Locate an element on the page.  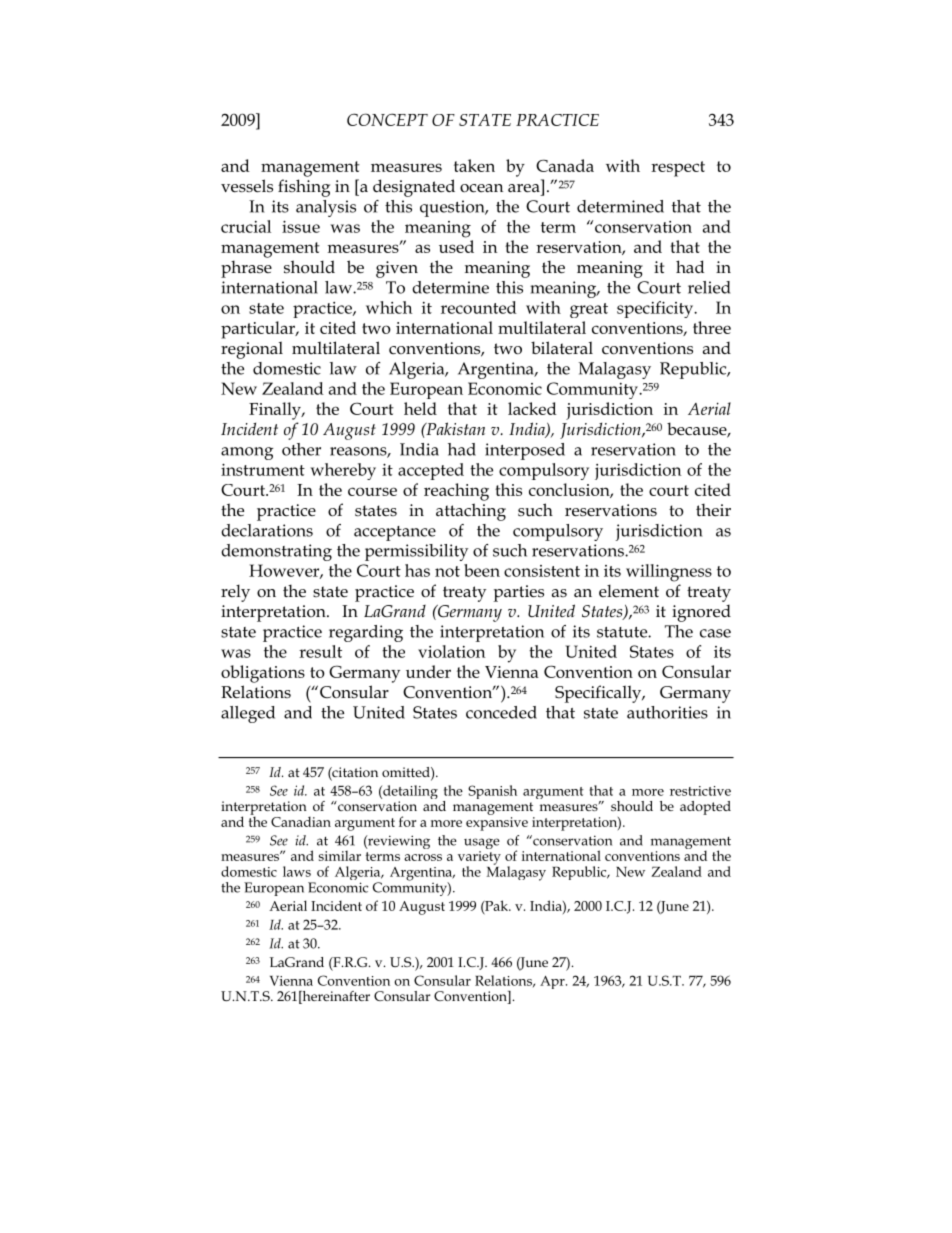
laws is located at coordinates (297, 871).
